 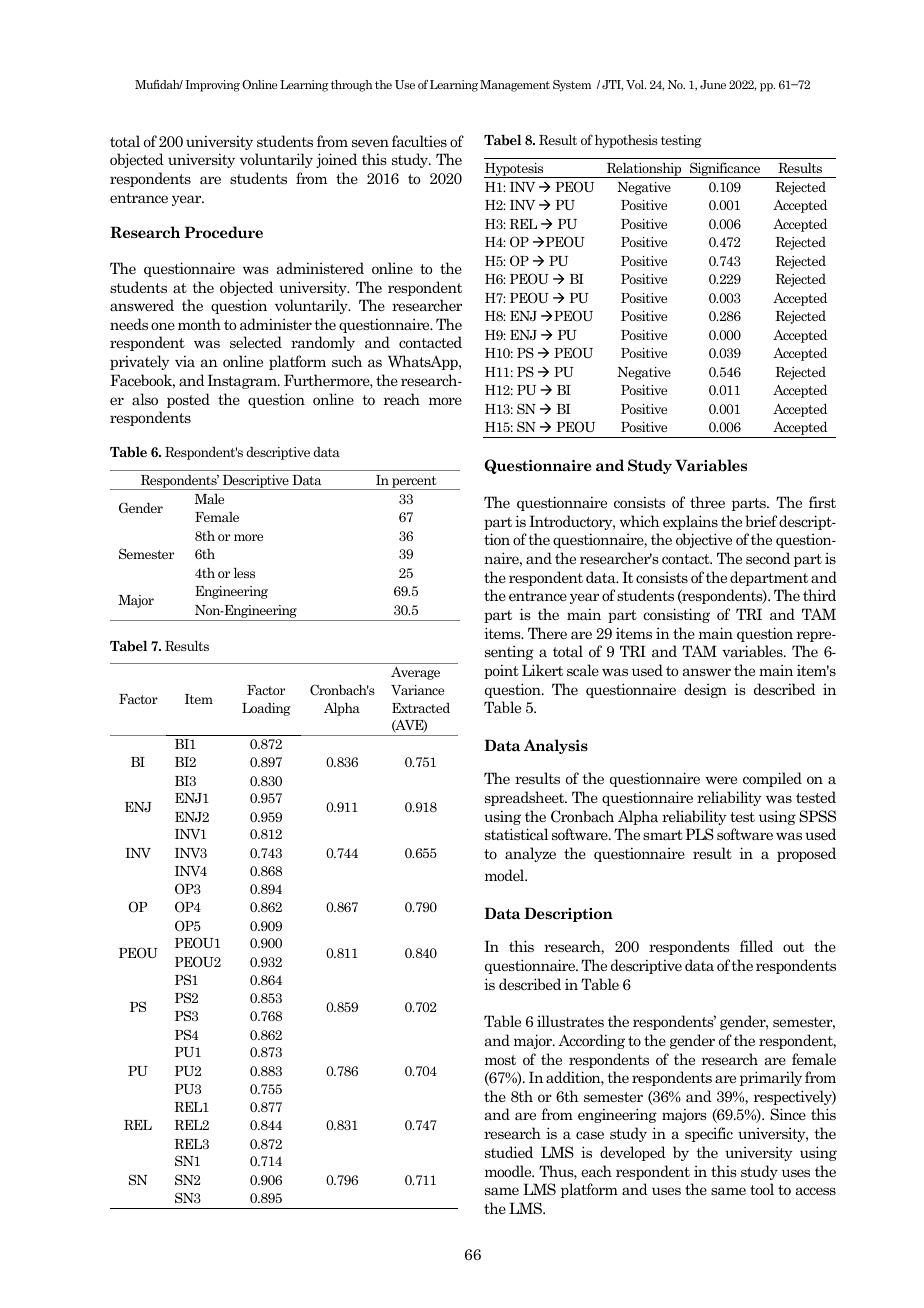 What do you see at coordinates (509, 1171) in the screenshot?
I see `moodle` at bounding box center [509, 1171].
